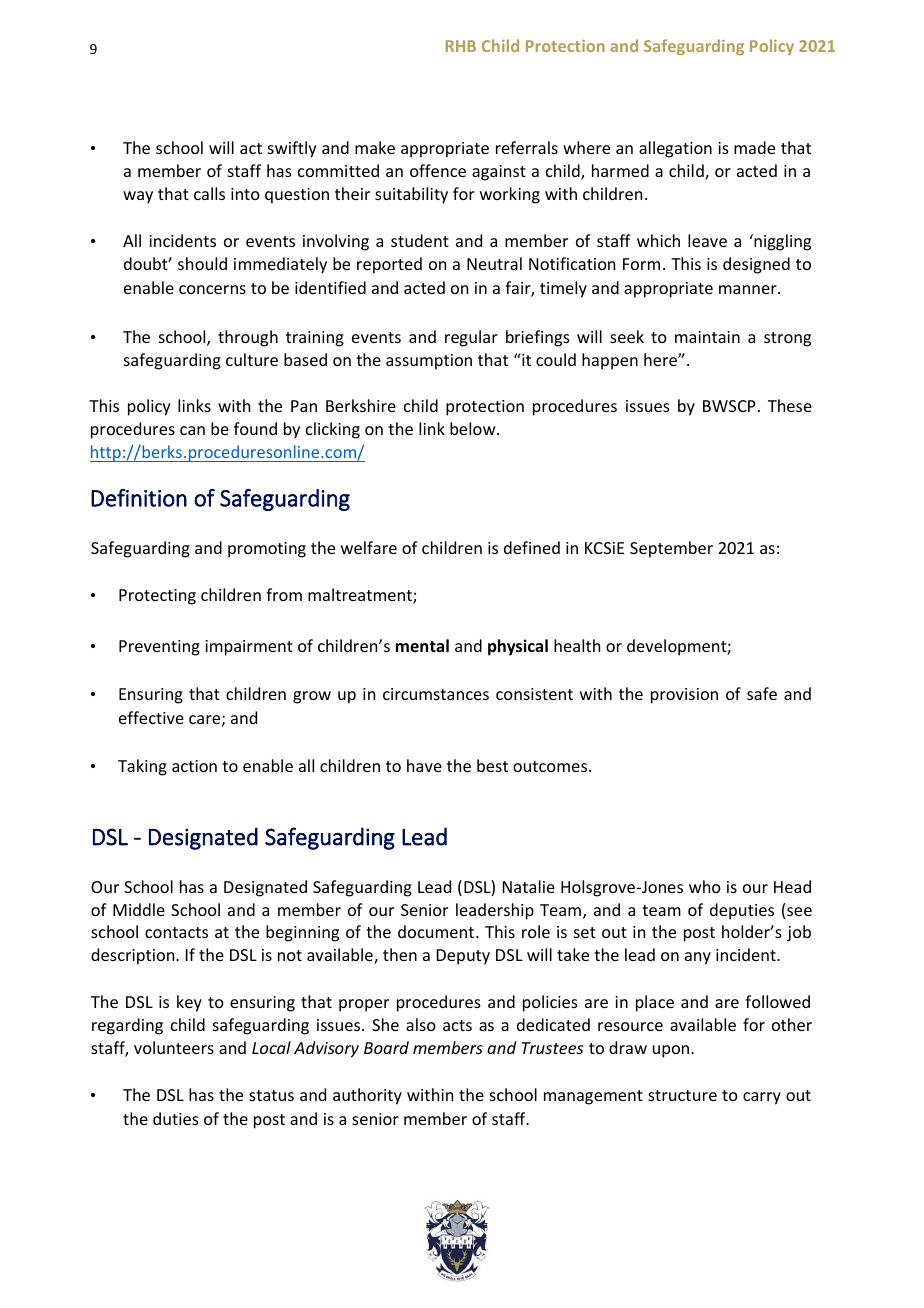  Describe the element at coordinates (460, 46) in the screenshot. I see `RHB` at that location.
